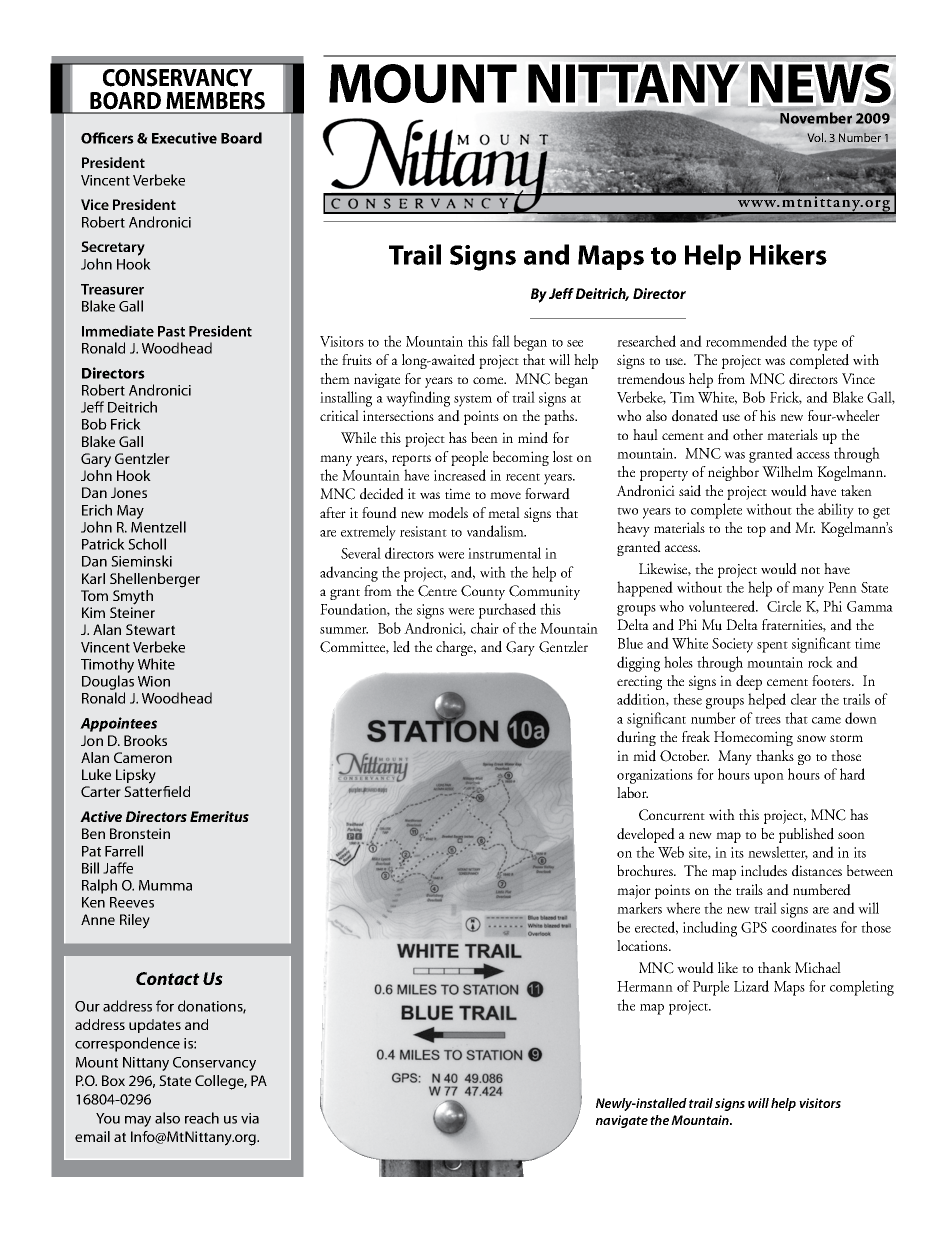 This screenshot has height=1233, width=952. Describe the element at coordinates (335, 378) in the screenshot. I see `them` at that location.
